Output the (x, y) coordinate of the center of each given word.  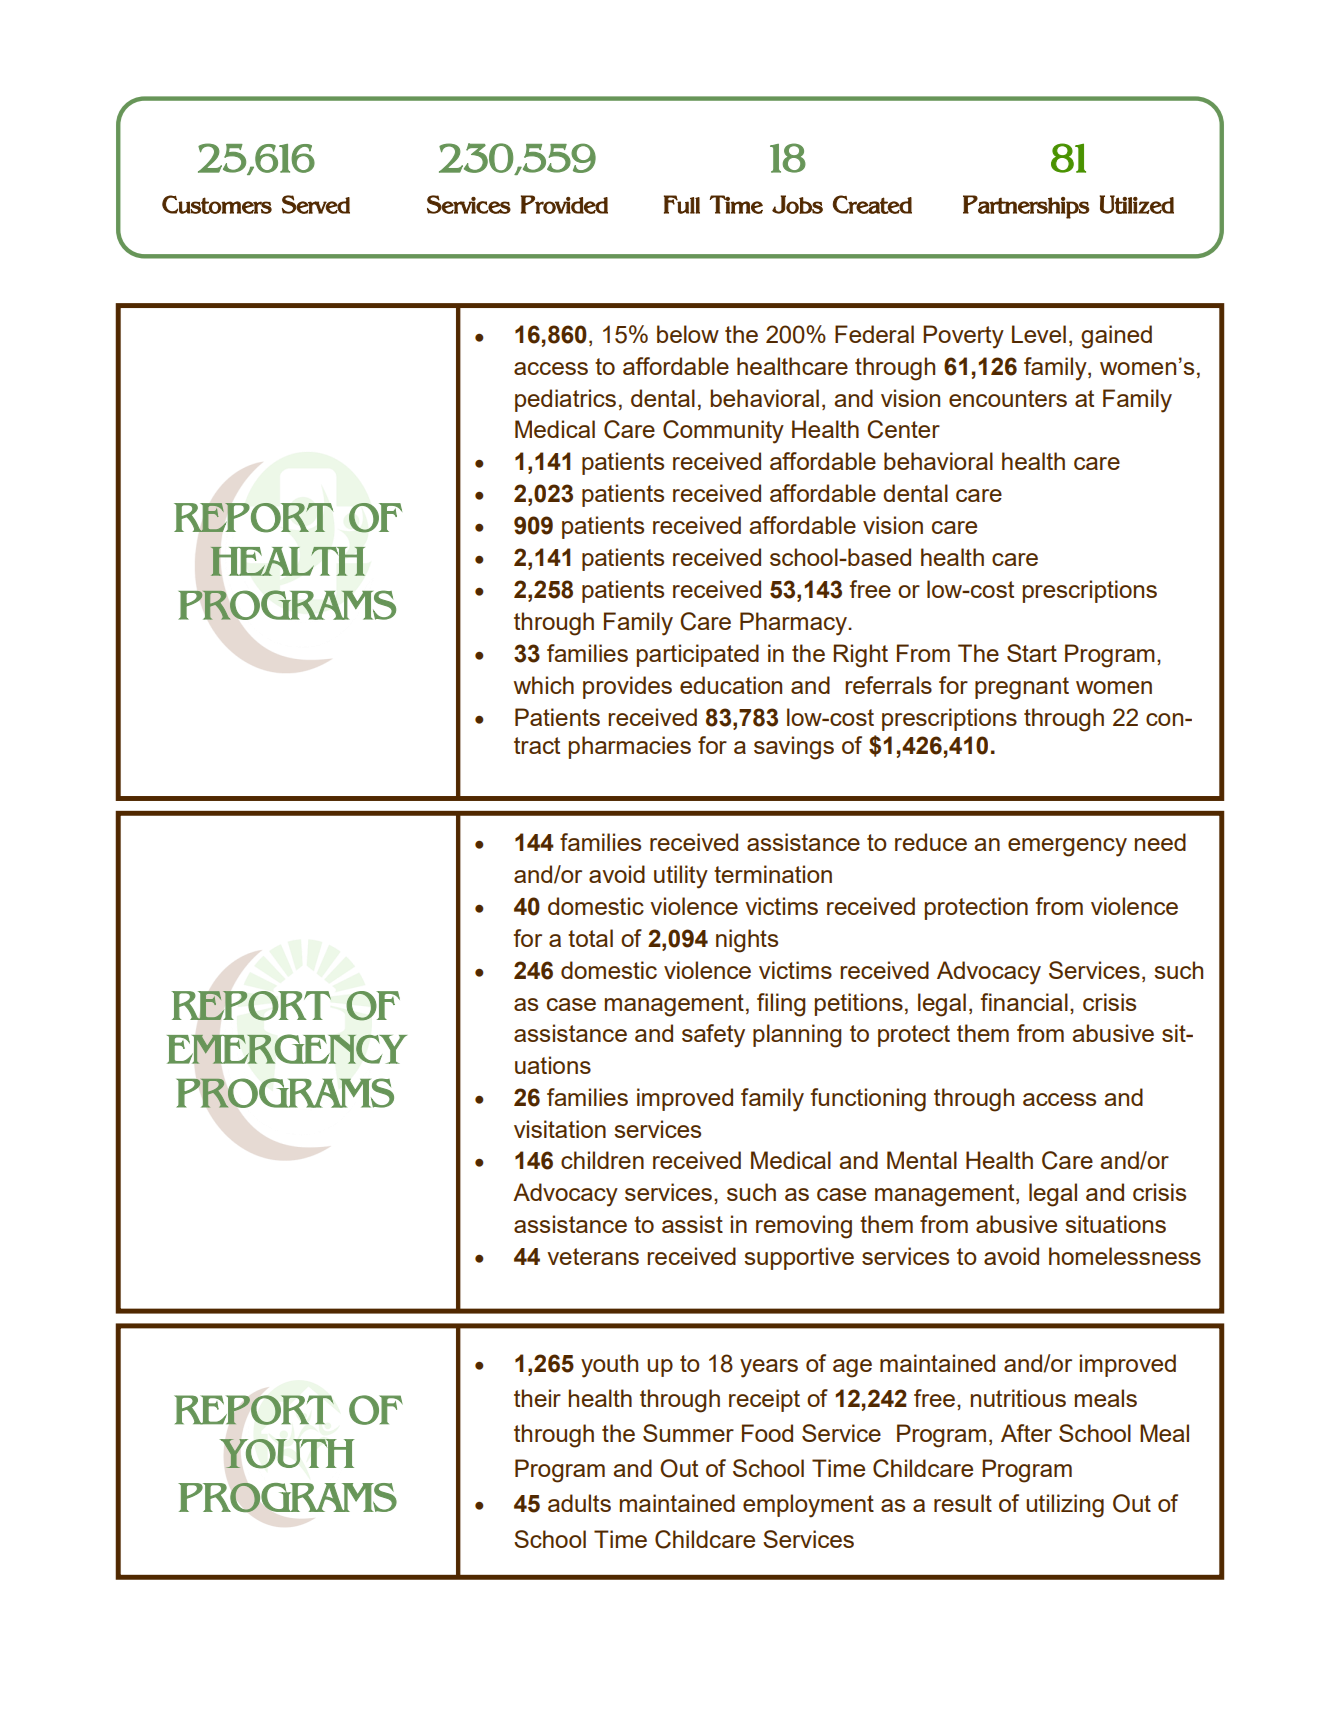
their (537, 1398)
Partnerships (1026, 207)
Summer (688, 1433)
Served (316, 204)
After (1026, 1433)
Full (682, 204)
